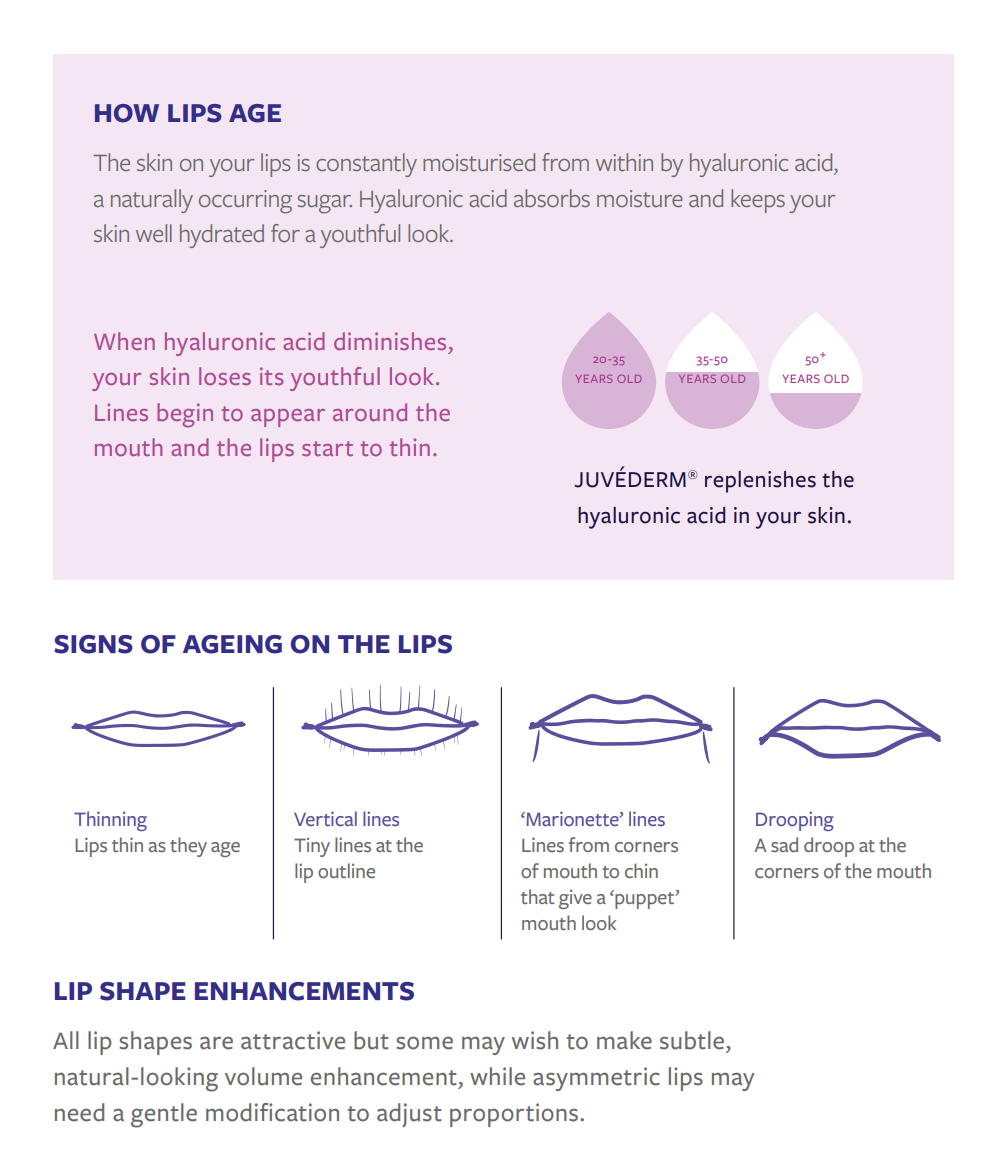 The height and width of the screenshot is (1176, 1008). What do you see at coordinates (164, 1115) in the screenshot?
I see `gentle` at bounding box center [164, 1115].
